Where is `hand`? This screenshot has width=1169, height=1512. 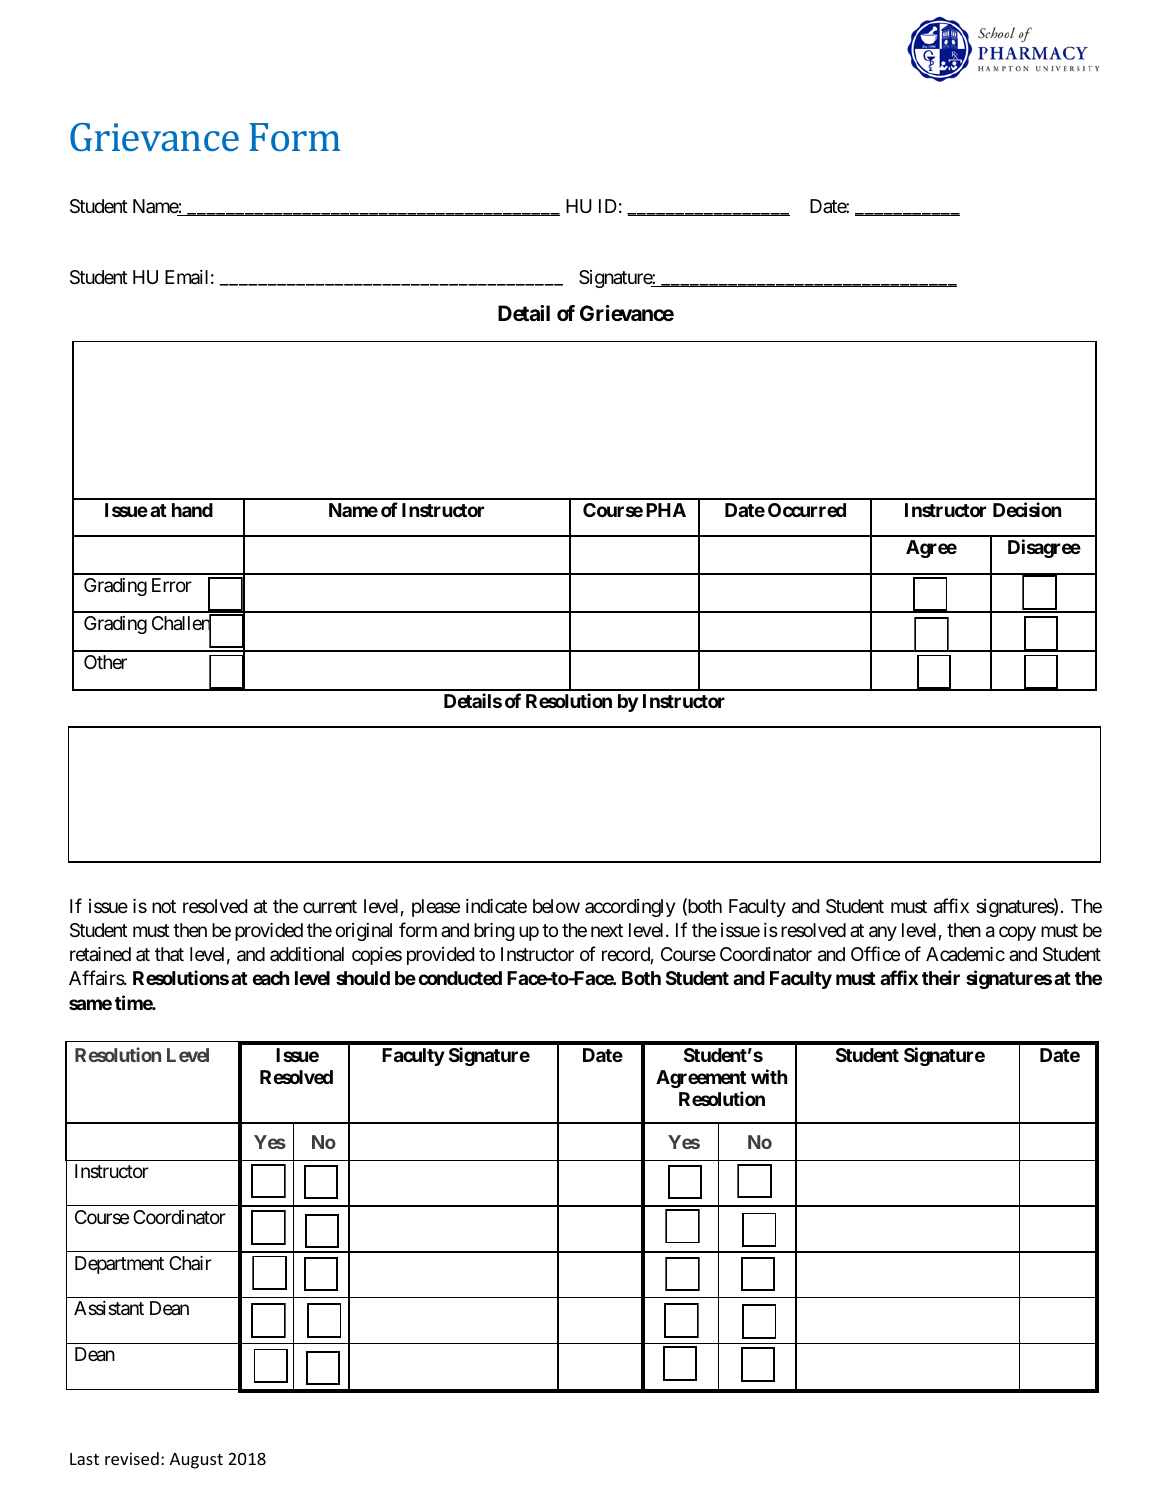 hand is located at coordinates (192, 510).
